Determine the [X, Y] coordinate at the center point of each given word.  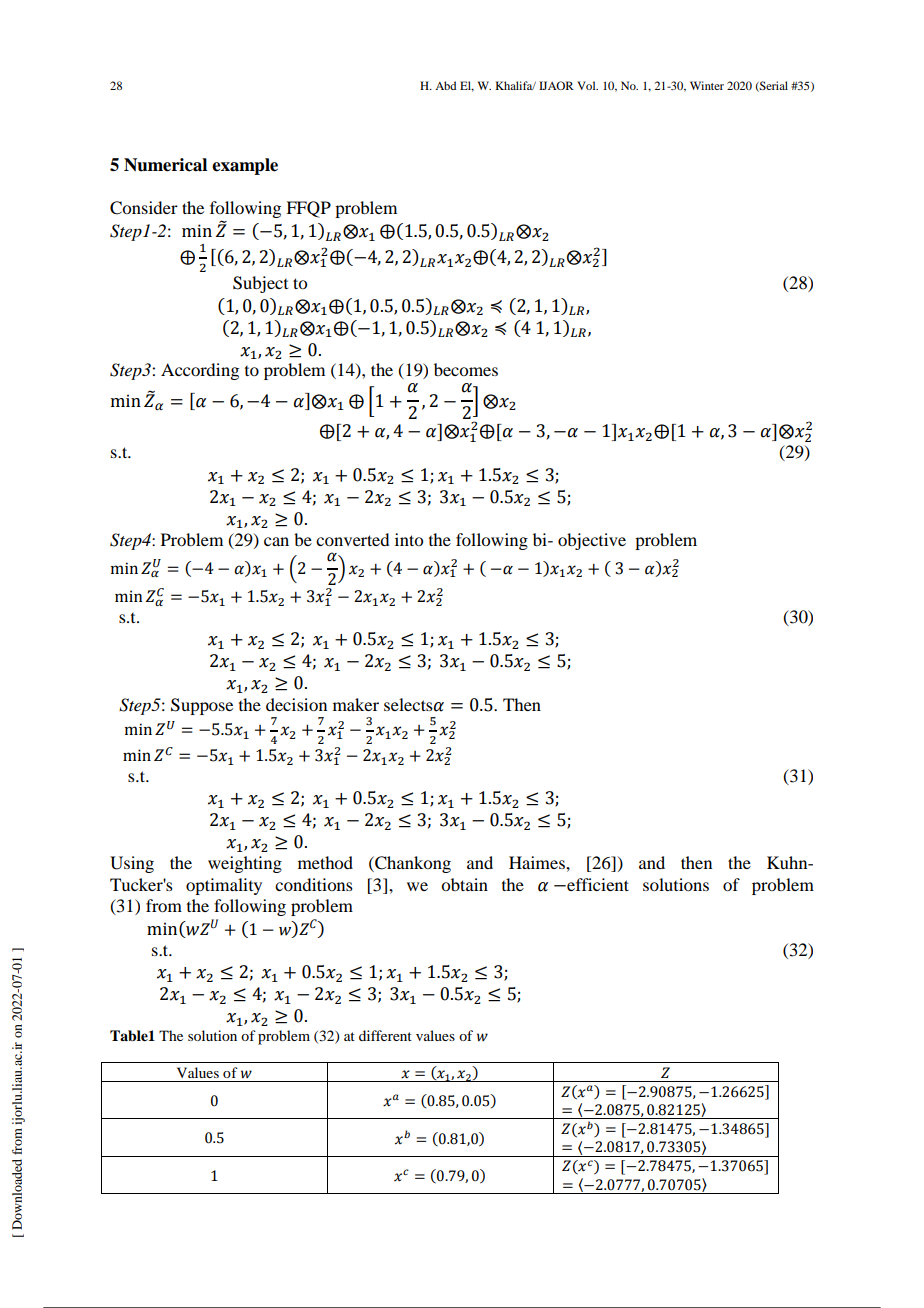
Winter [707, 85]
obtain [464, 884]
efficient [597, 884]
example [245, 166]
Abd [445, 85]
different [385, 1035]
